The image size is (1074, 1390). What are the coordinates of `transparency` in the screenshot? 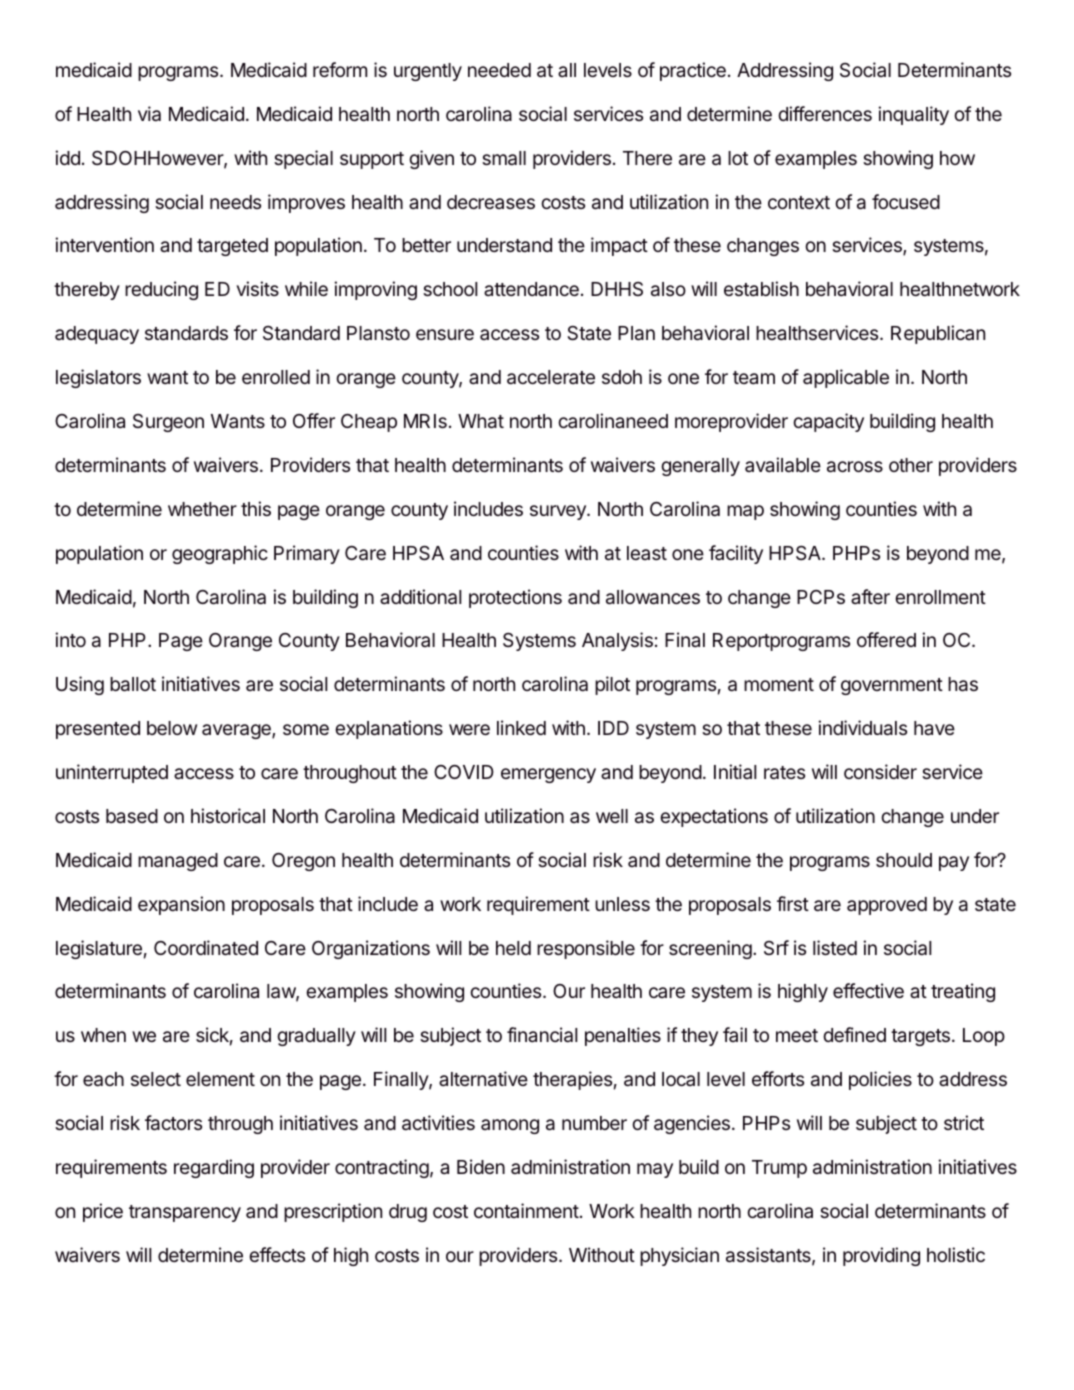 It's located at (185, 1213).
